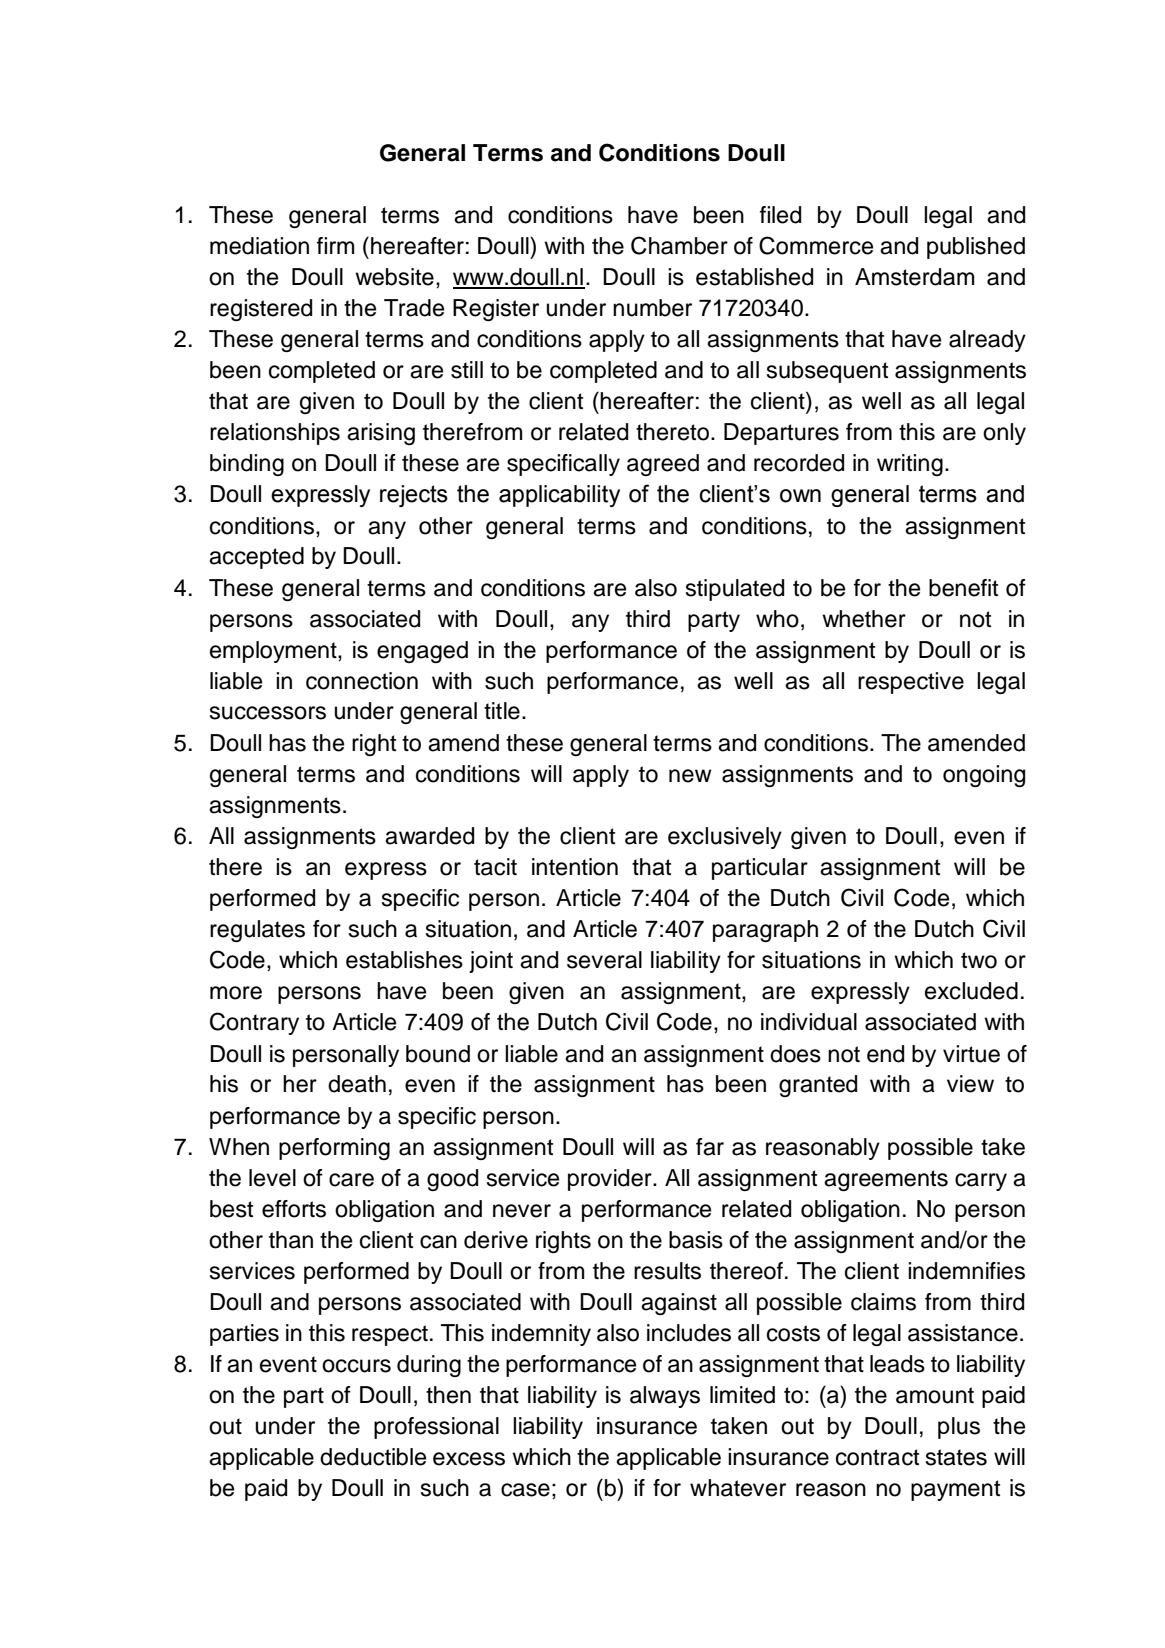  Describe the element at coordinates (877, 1457) in the screenshot. I see `contract` at that location.
